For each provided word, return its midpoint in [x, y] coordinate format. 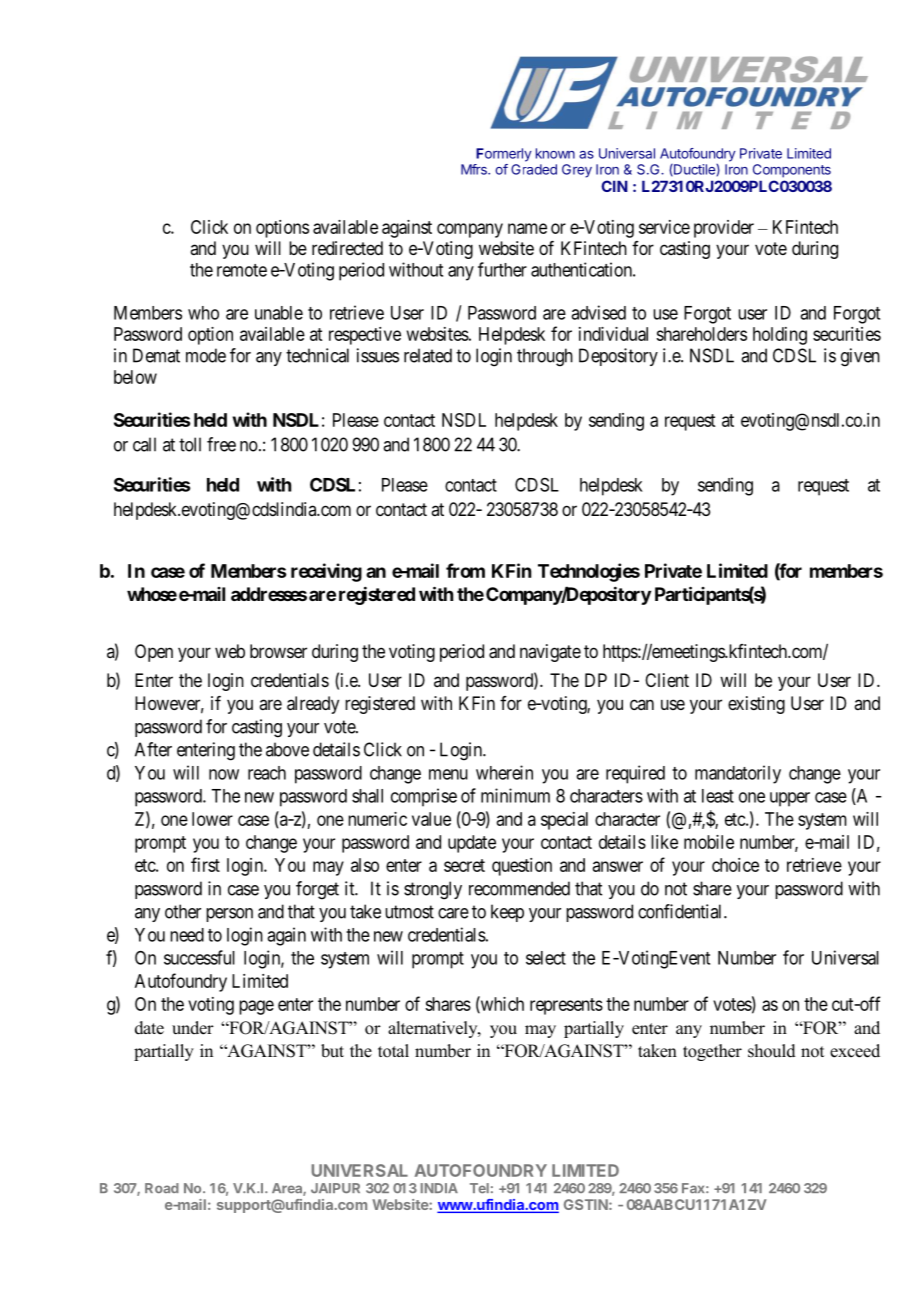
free [221, 444]
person [229, 915]
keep [507, 913]
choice [735, 865]
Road [162, 1188]
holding [780, 336]
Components [792, 171]
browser [278, 651]
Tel [479, 1188]
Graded [534, 169]
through [545, 357]
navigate [550, 653]
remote [242, 270]
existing [756, 705]
